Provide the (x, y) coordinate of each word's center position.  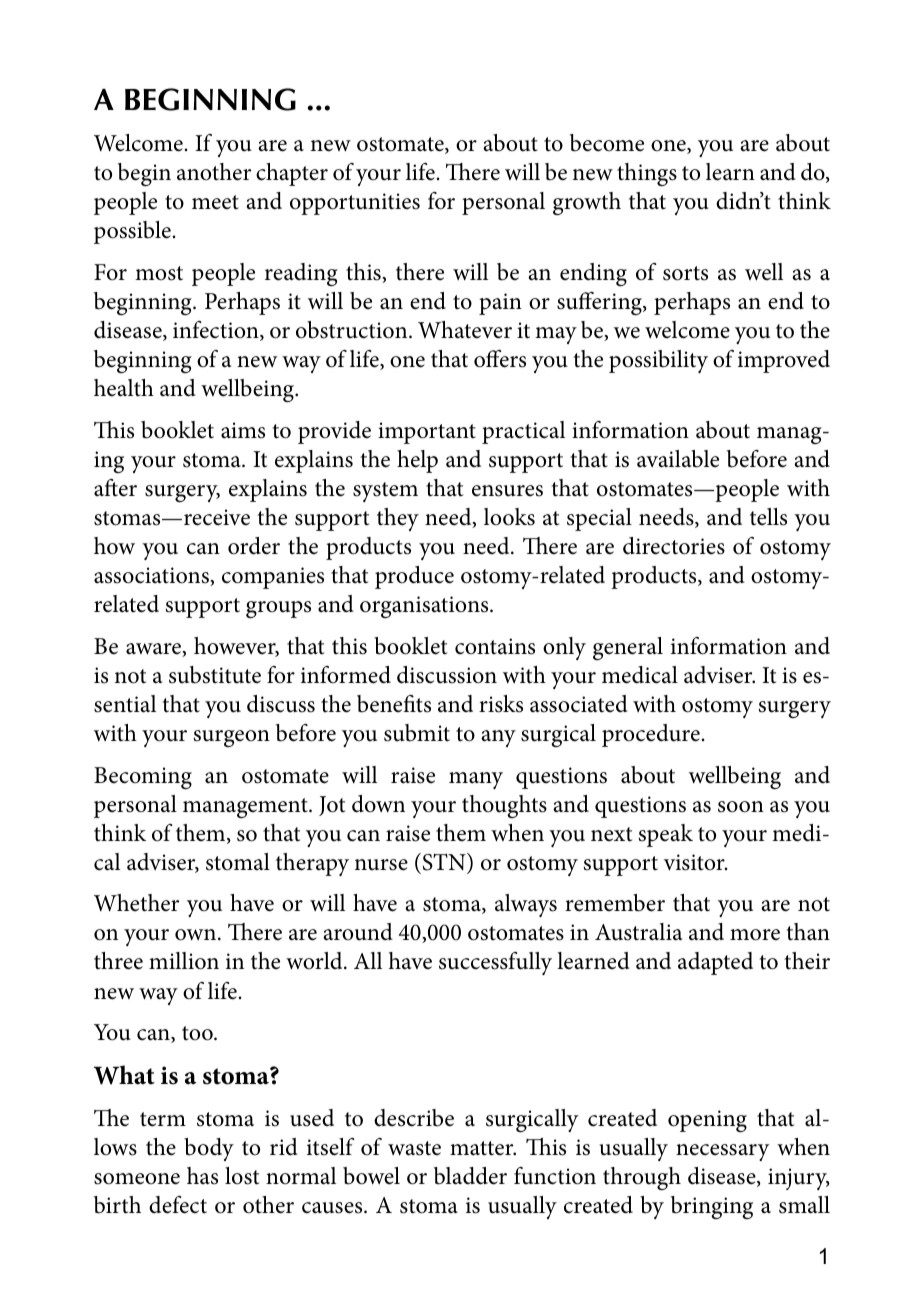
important (427, 433)
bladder (470, 1176)
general (628, 648)
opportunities (355, 204)
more (755, 935)
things (647, 175)
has (202, 1176)
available (678, 459)
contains (495, 646)
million (184, 961)
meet (215, 202)
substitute (215, 675)
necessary (722, 1152)
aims (243, 430)
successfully (495, 963)
